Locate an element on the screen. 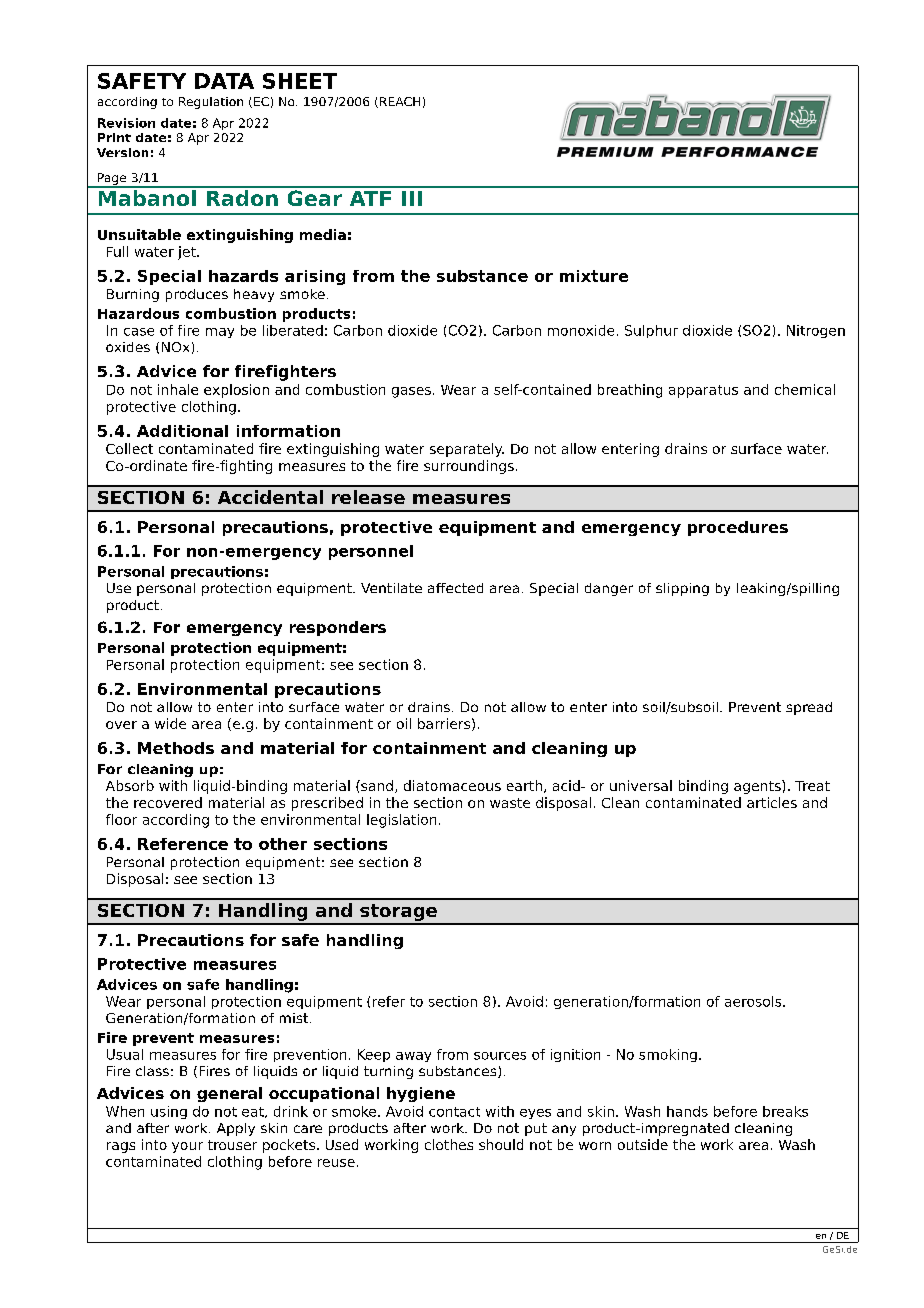 The image size is (924, 1308). affected is located at coordinates (455, 588).
